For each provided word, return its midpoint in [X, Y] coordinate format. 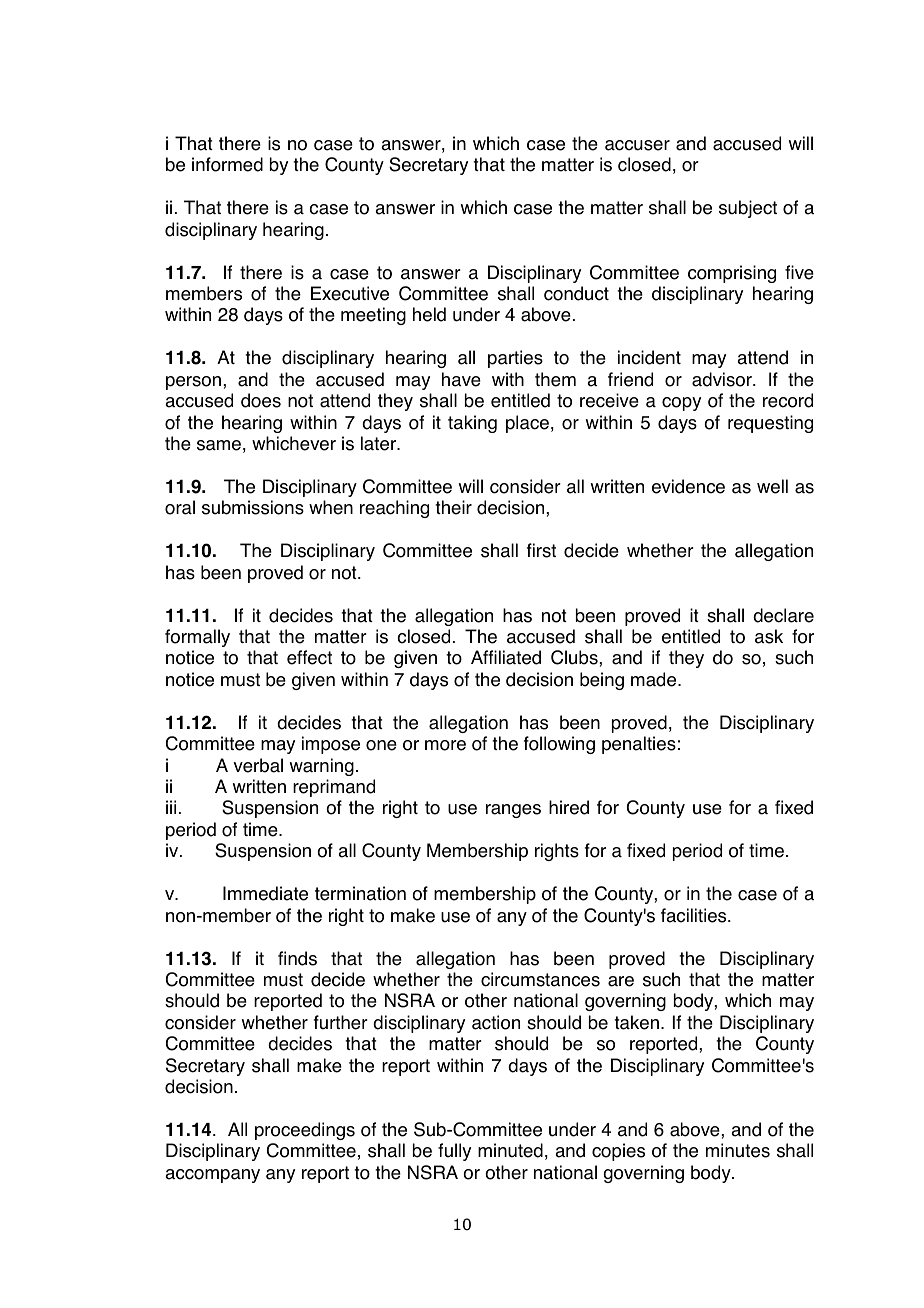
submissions [253, 507]
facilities [695, 915]
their [453, 507]
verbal [258, 765]
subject [748, 209]
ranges [513, 811]
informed [227, 164]
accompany [212, 1176]
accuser [637, 145]
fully [454, 1152]
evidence [688, 486]
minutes [738, 1150]
